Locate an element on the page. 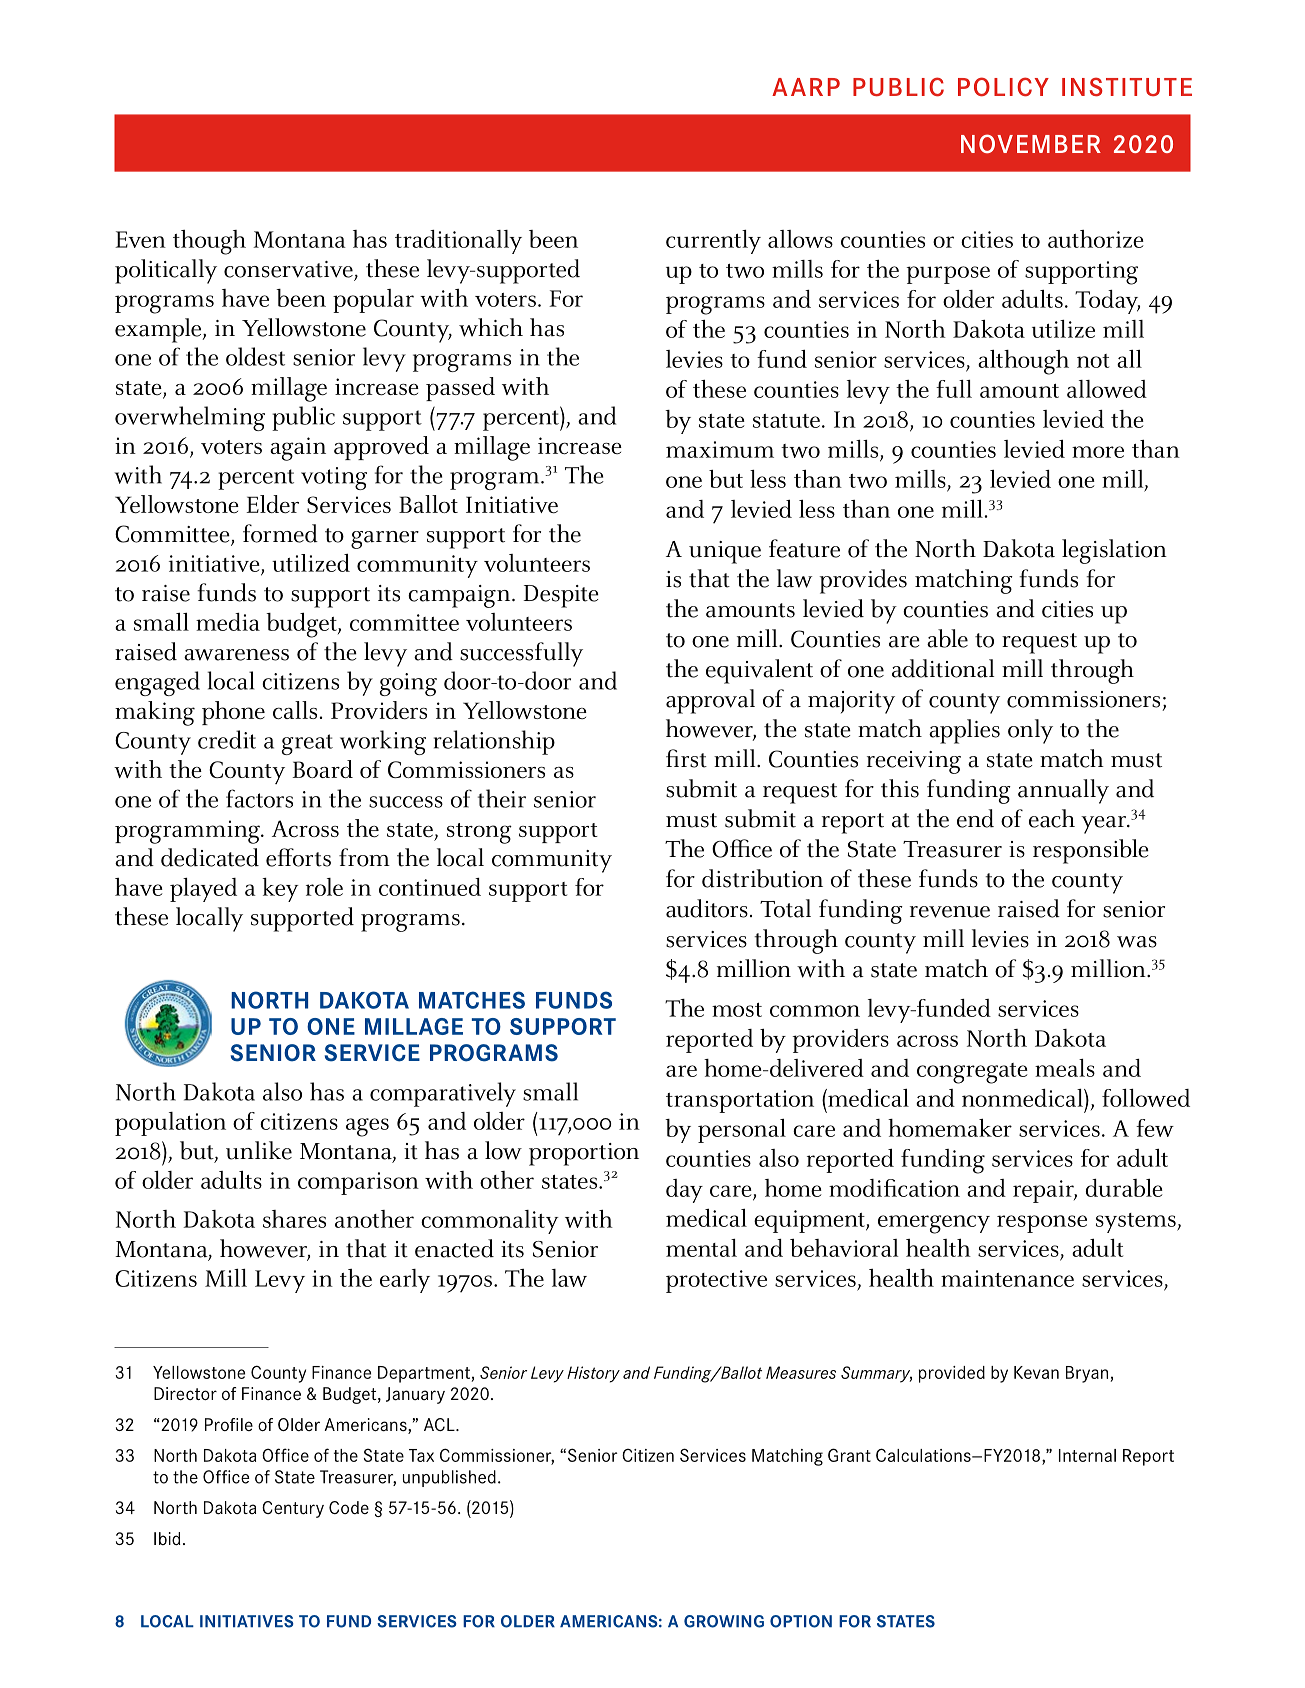 Image resolution: width=1305 pixels, height=1688 pixels. maximum is located at coordinates (720, 449).
